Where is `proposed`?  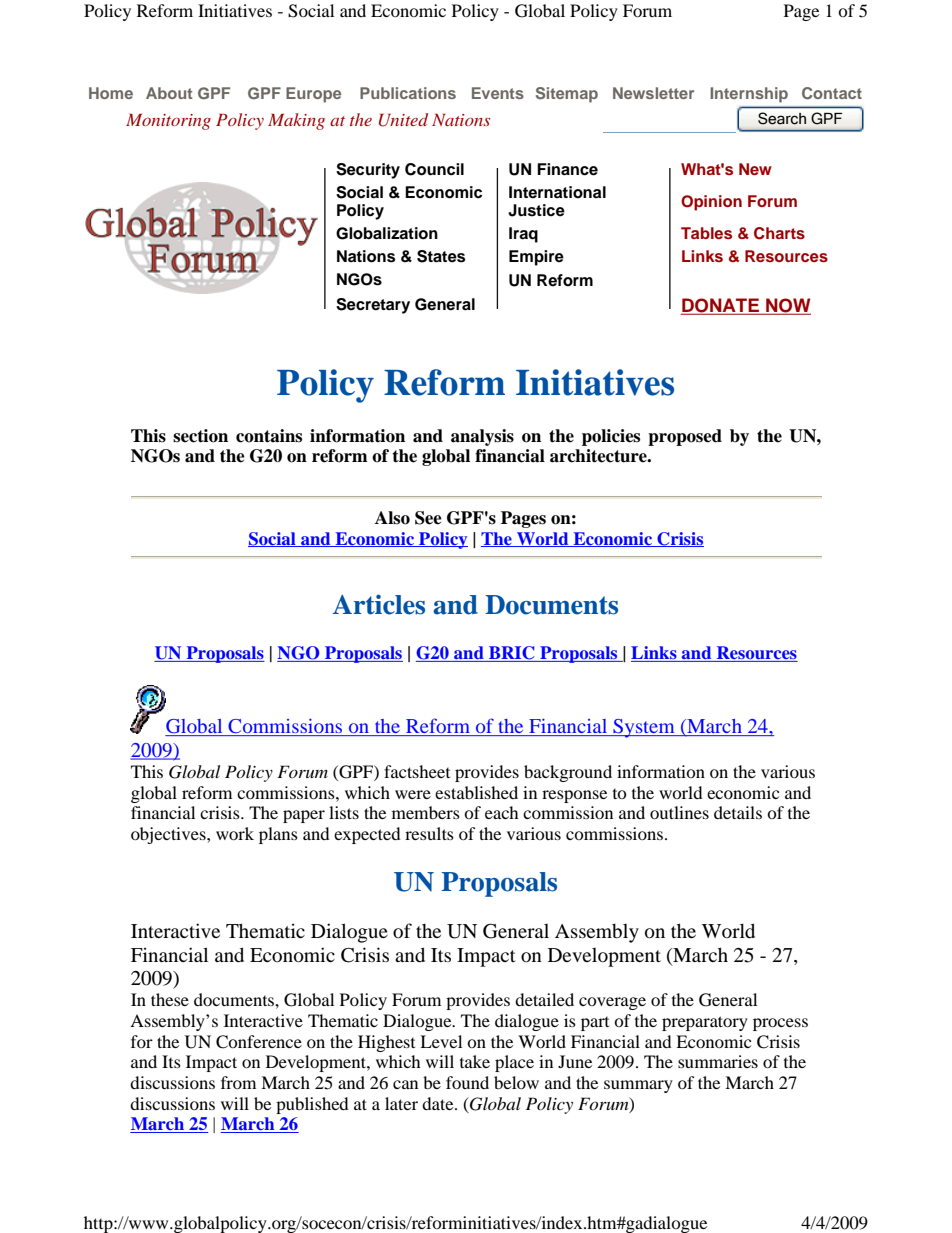 proposed is located at coordinates (685, 437).
